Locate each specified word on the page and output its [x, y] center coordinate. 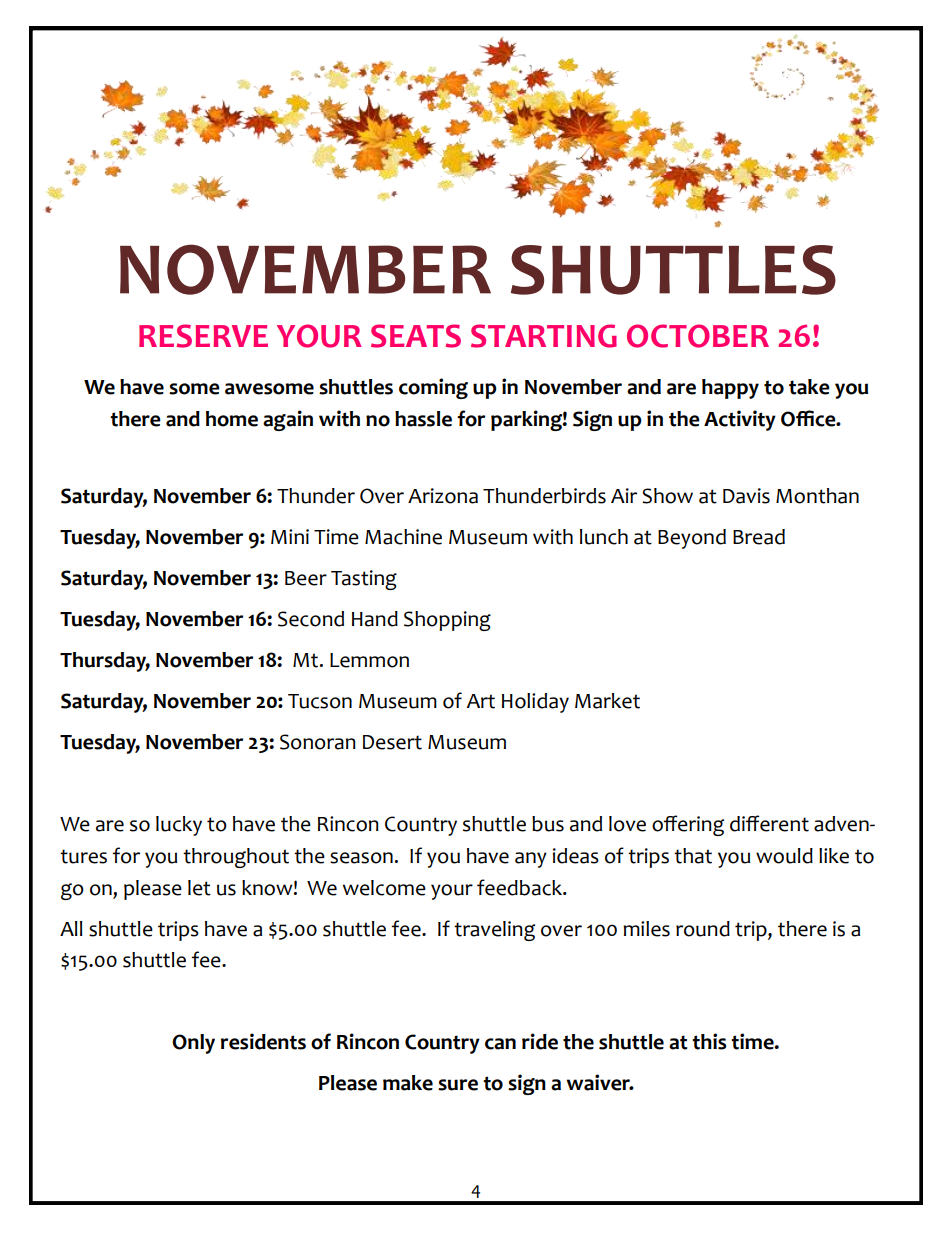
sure [458, 1085]
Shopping [447, 621]
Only [193, 1044]
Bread [759, 537]
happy [730, 389]
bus [548, 824]
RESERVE [203, 336]
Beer [306, 578]
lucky [179, 826]
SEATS [416, 336]
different [769, 823]
